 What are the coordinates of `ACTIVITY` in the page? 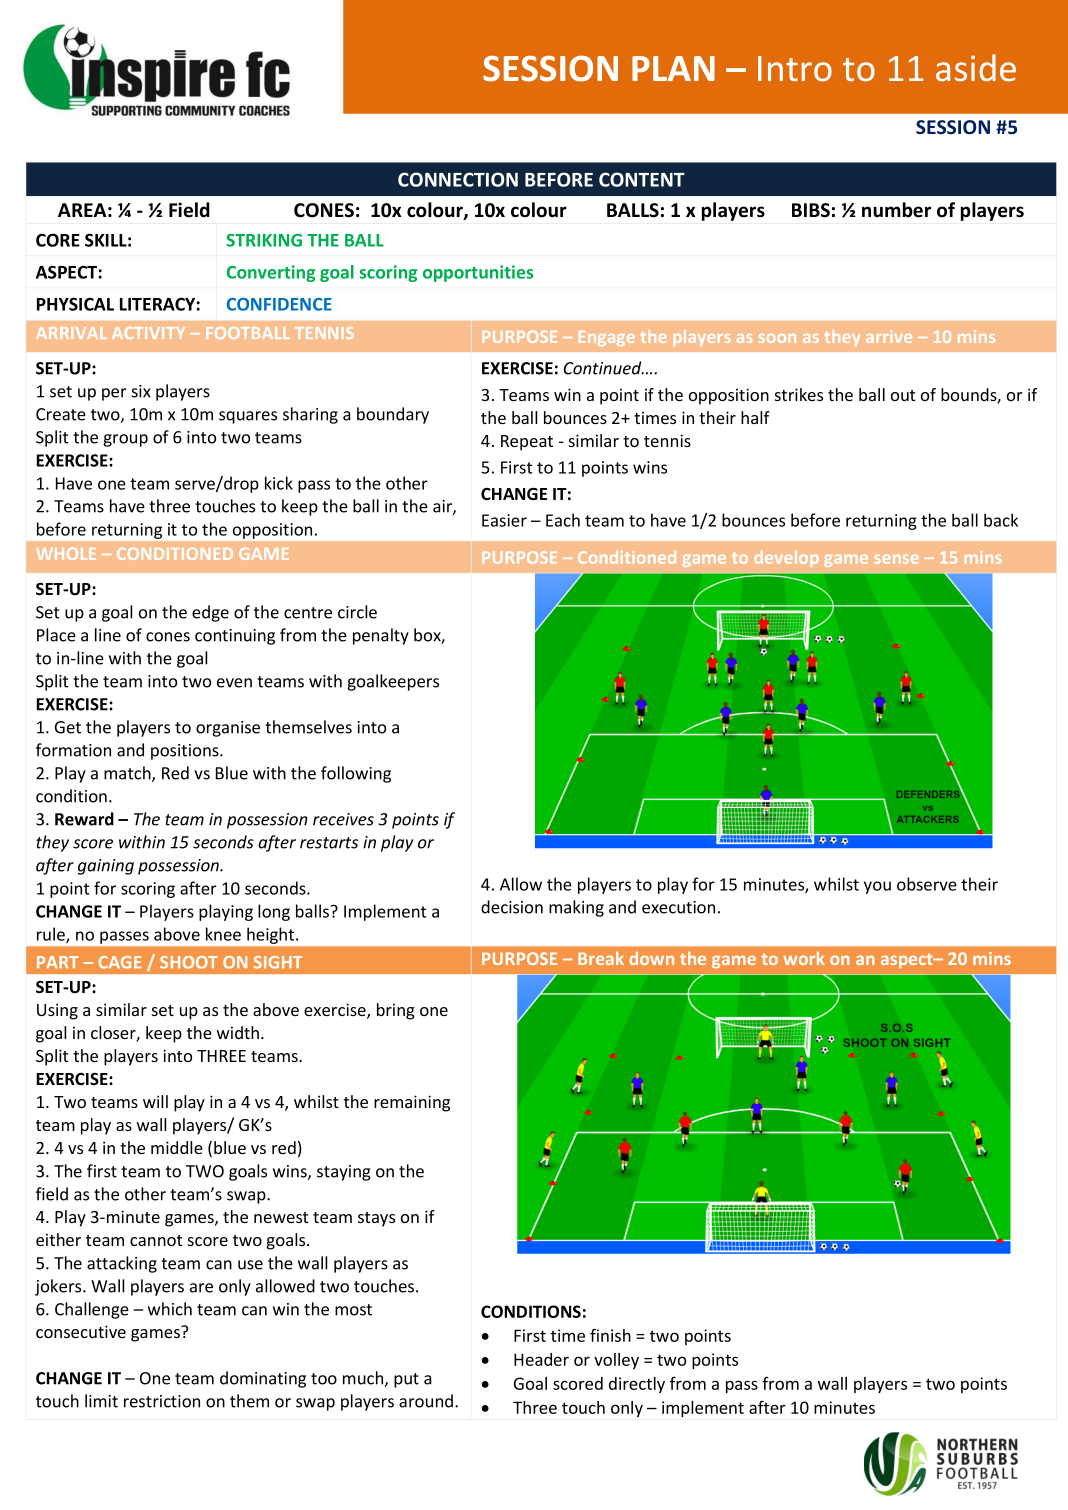 It's located at (148, 333).
